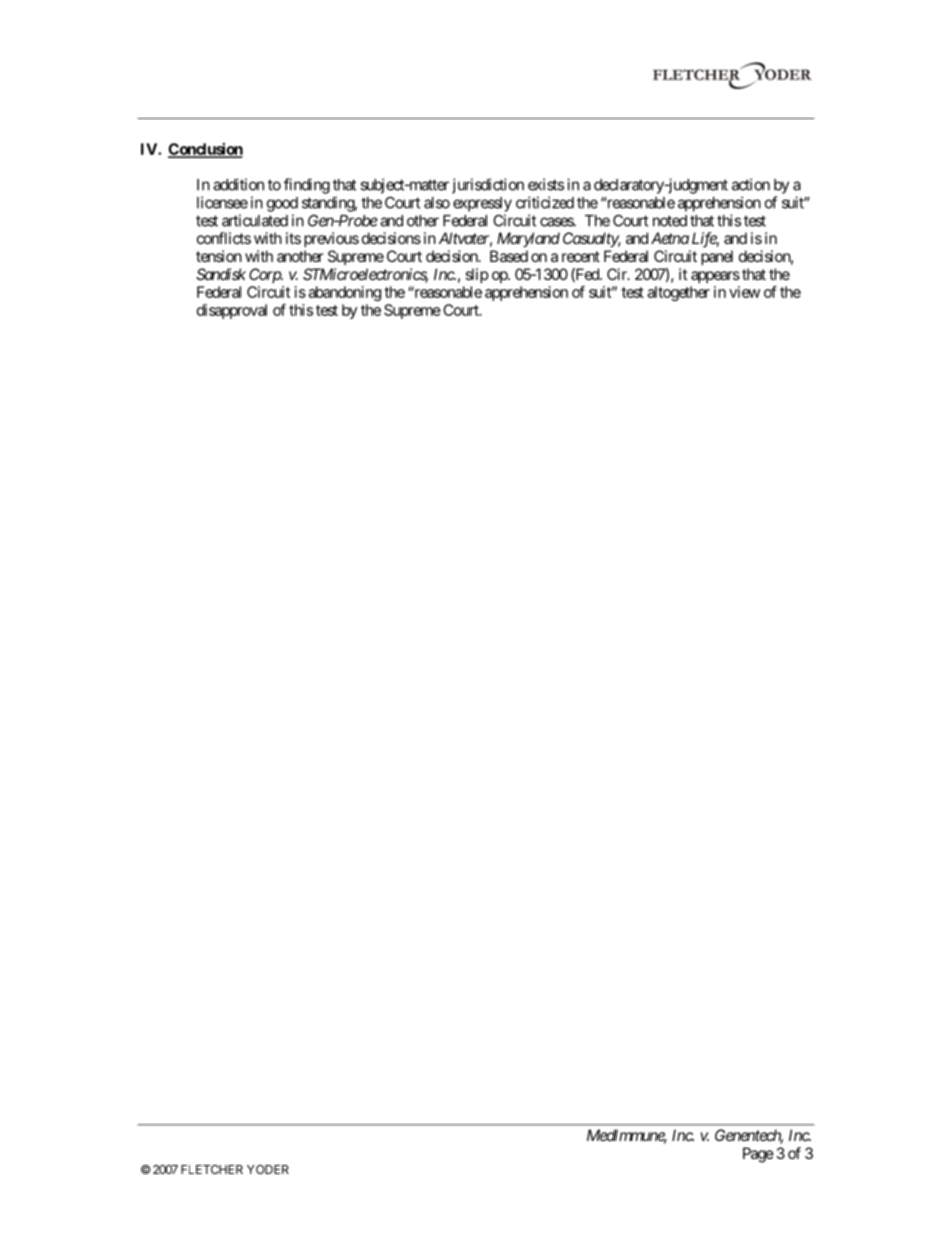  Describe the element at coordinates (488, 186) in the screenshot. I see `jurisdiction` at that location.
